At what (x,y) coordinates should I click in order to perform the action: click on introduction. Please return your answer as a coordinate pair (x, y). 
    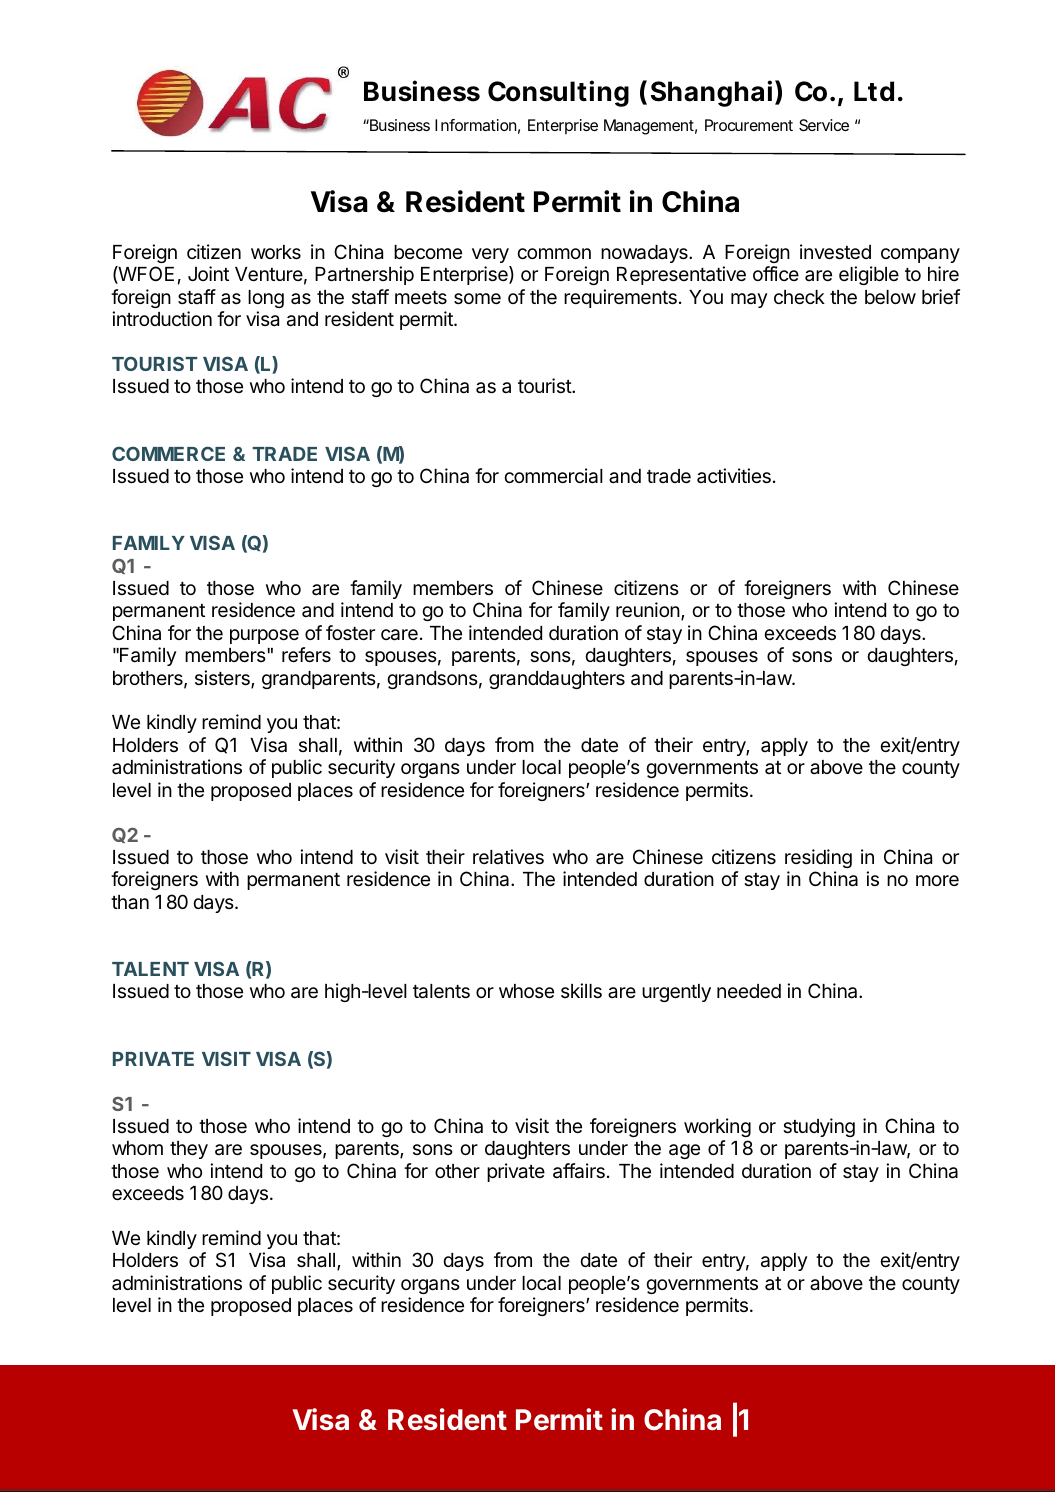
    Looking at the image, I should click on (162, 318).
